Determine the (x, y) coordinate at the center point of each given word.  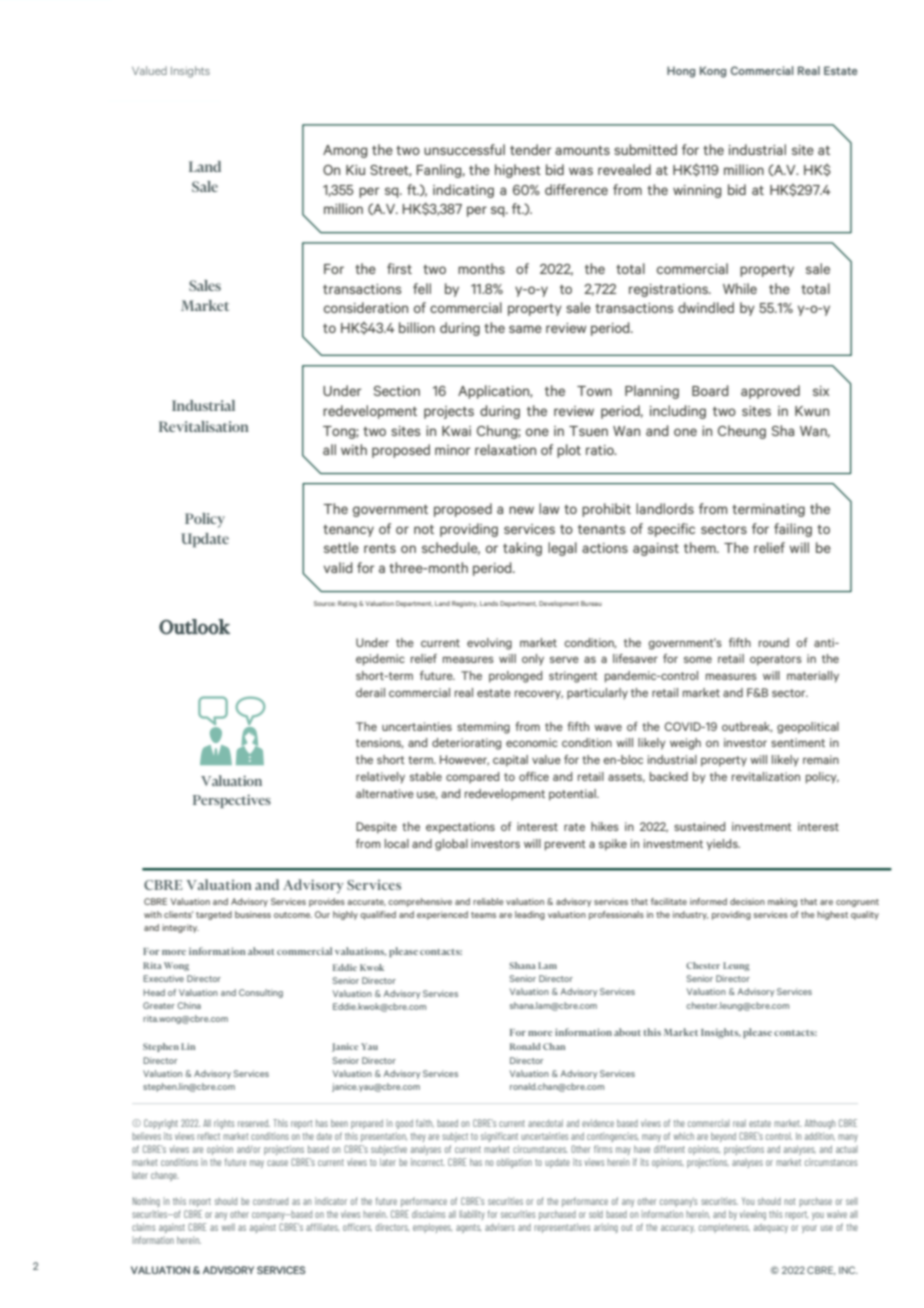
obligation (514, 1163)
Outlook (194, 627)
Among (345, 151)
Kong (713, 72)
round (774, 642)
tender (530, 149)
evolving (489, 644)
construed (270, 1201)
